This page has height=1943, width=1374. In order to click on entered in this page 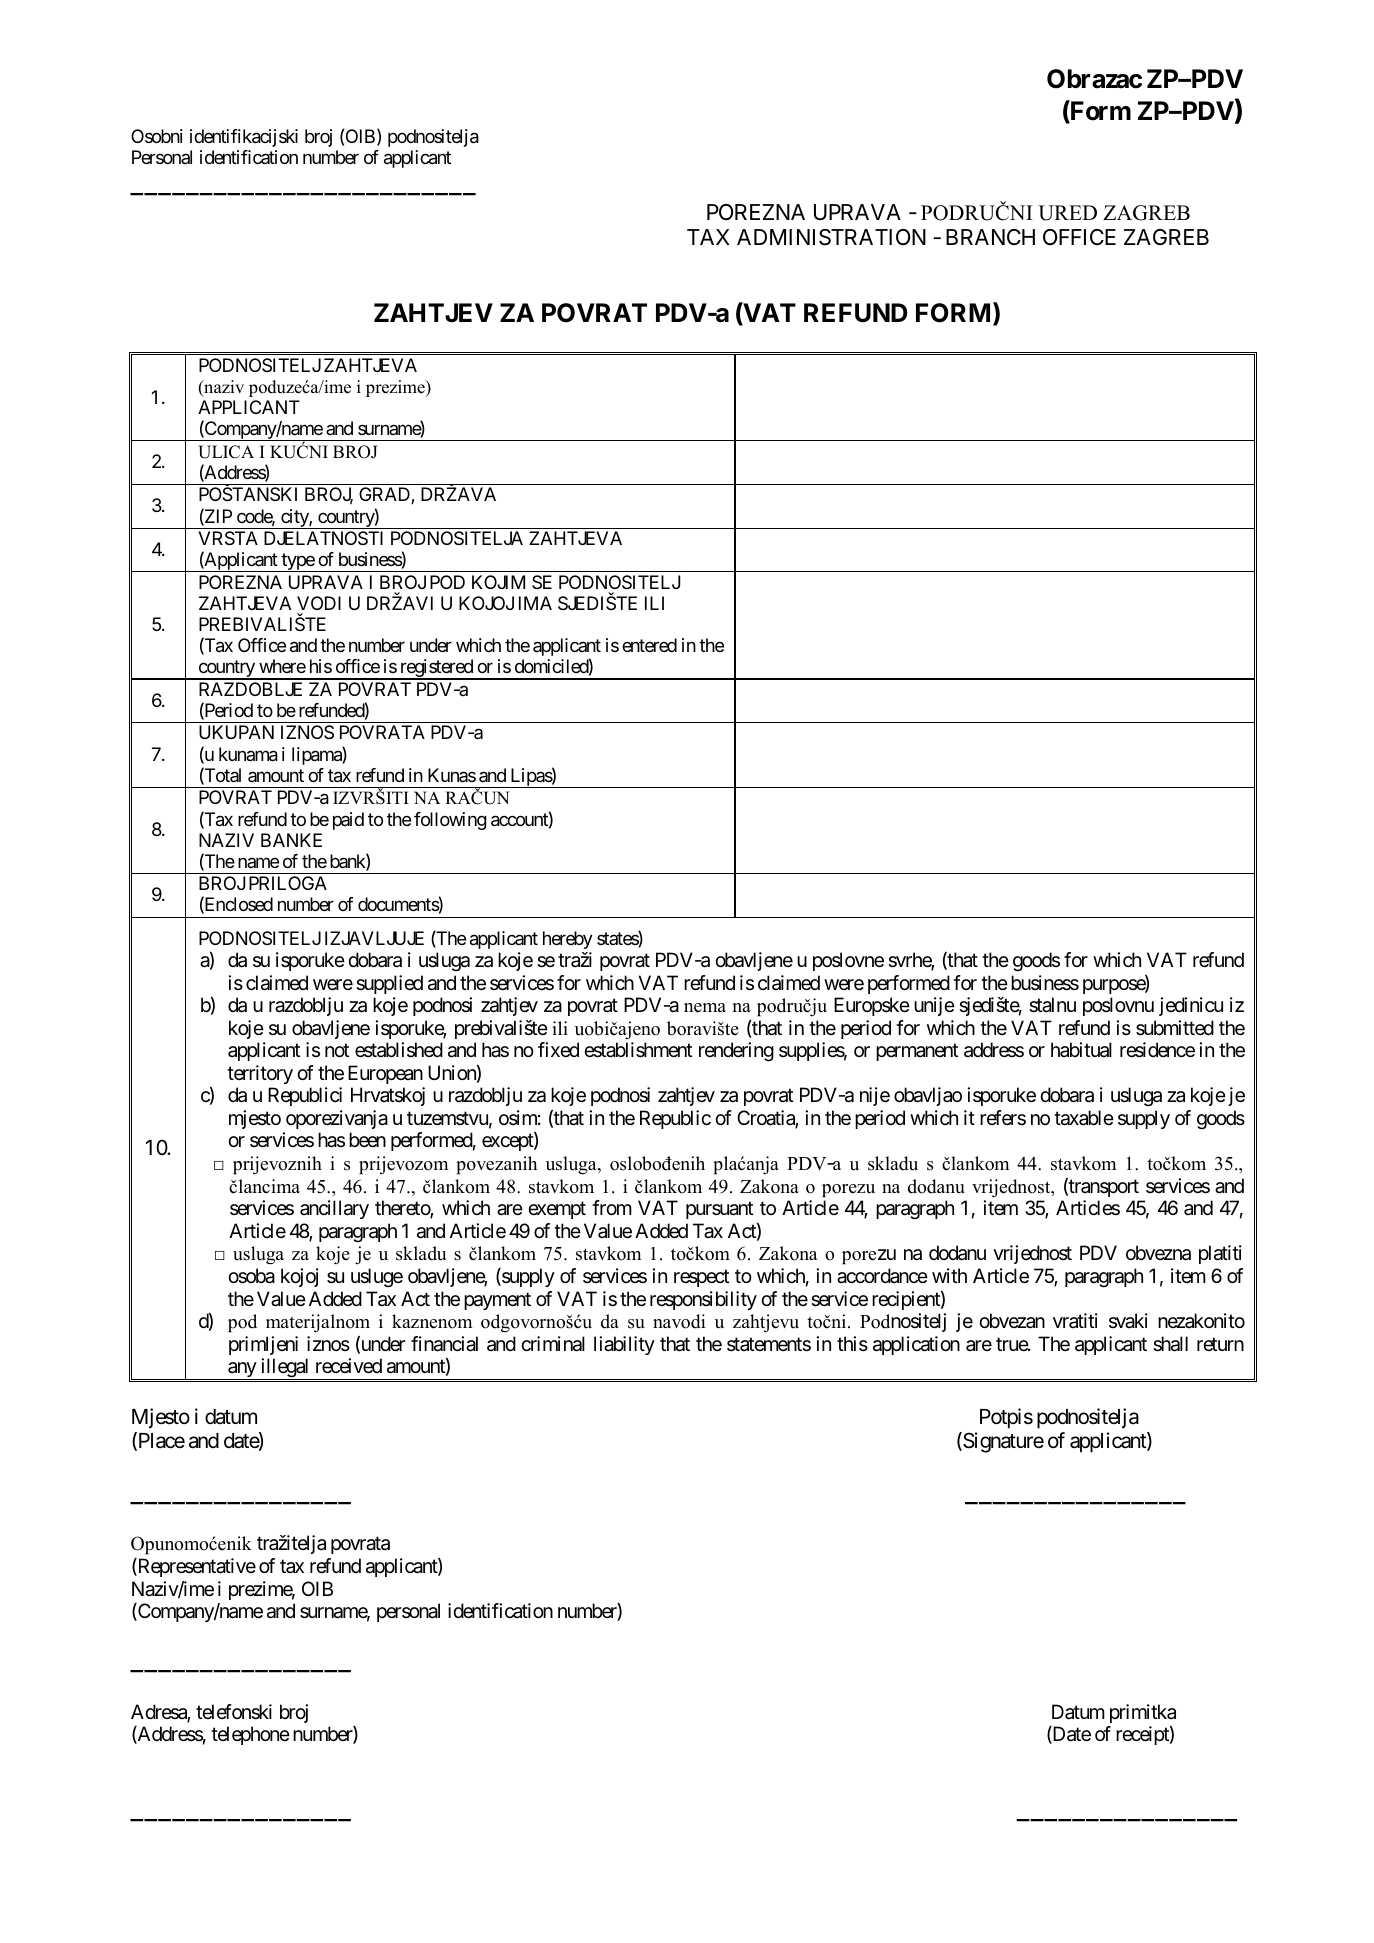, I will do `click(649, 645)`.
